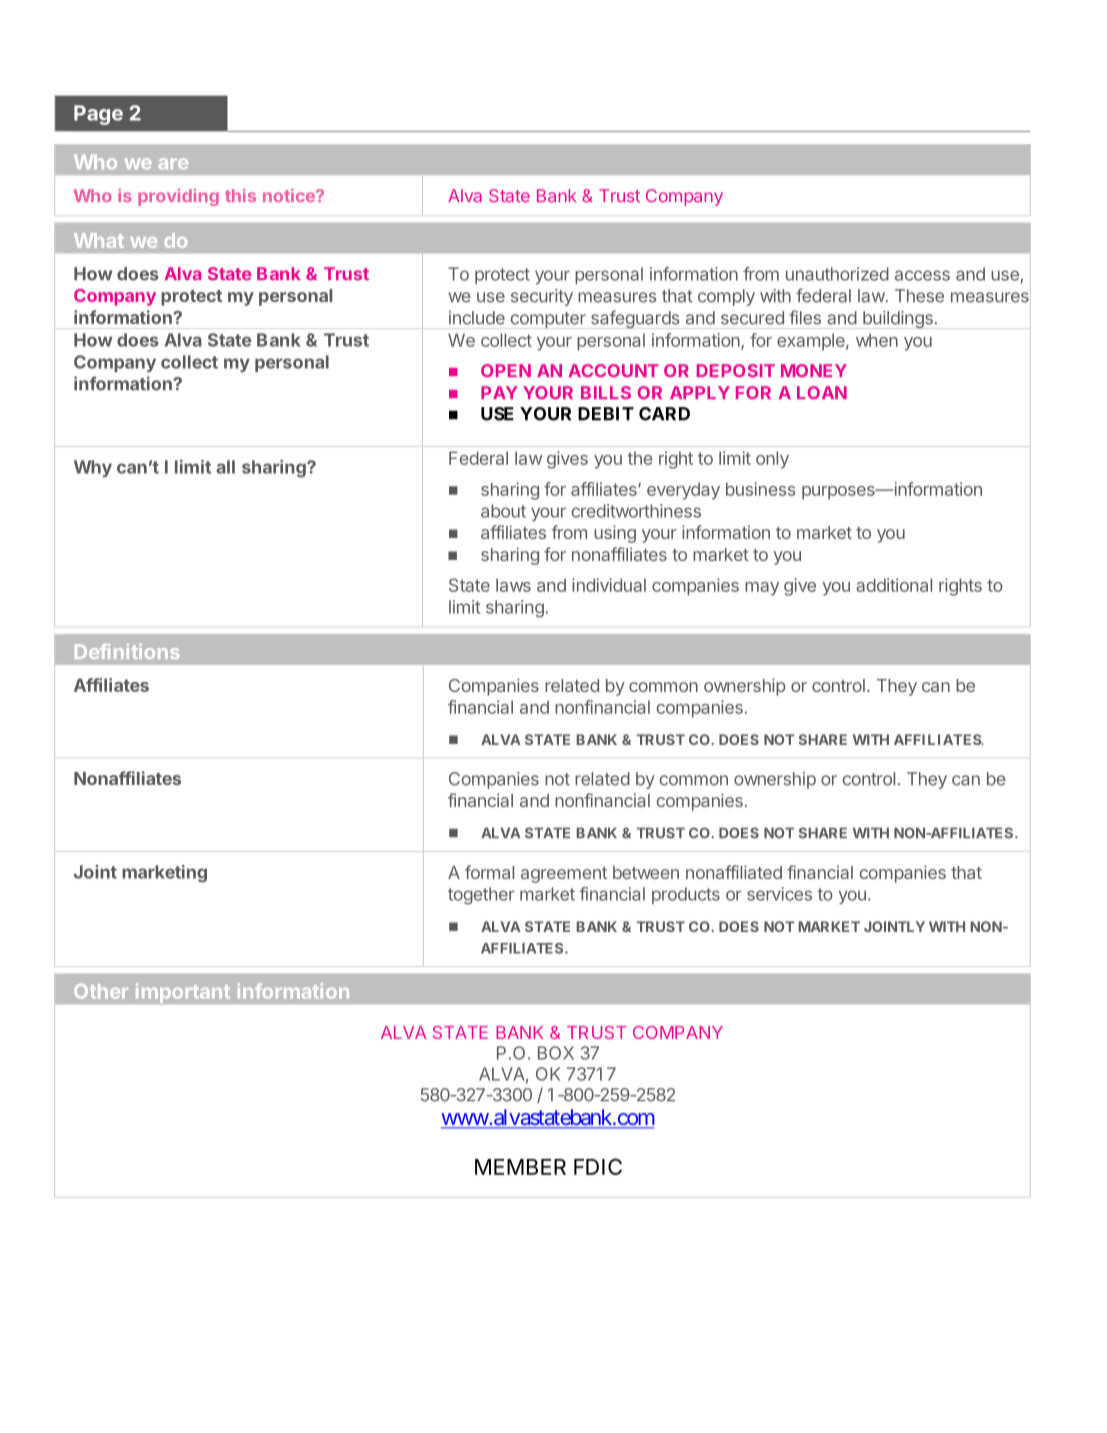  Describe the element at coordinates (762, 589) in the screenshot. I see `may` at that location.
